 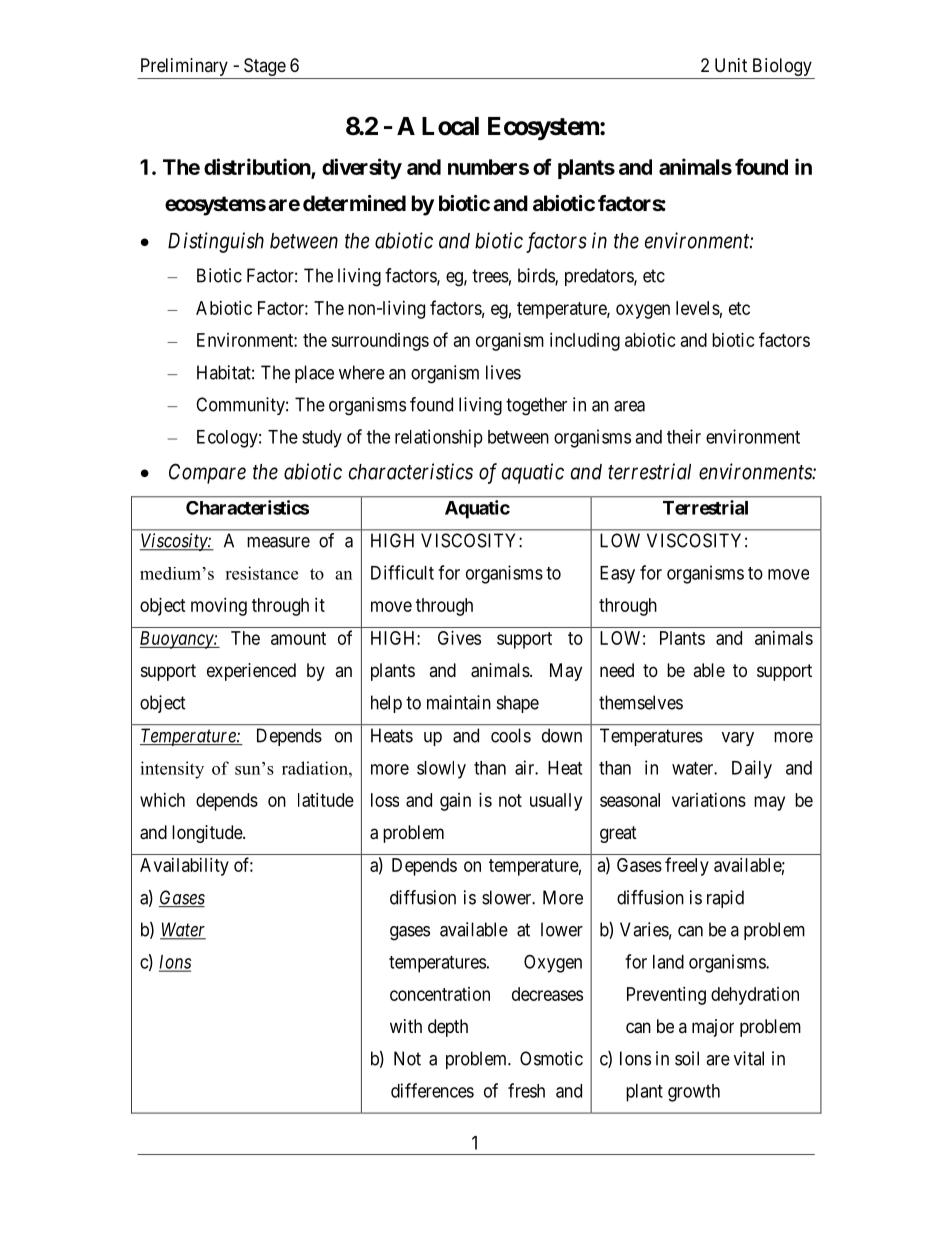 What do you see at coordinates (511, 735) in the image?
I see `cools` at bounding box center [511, 735].
